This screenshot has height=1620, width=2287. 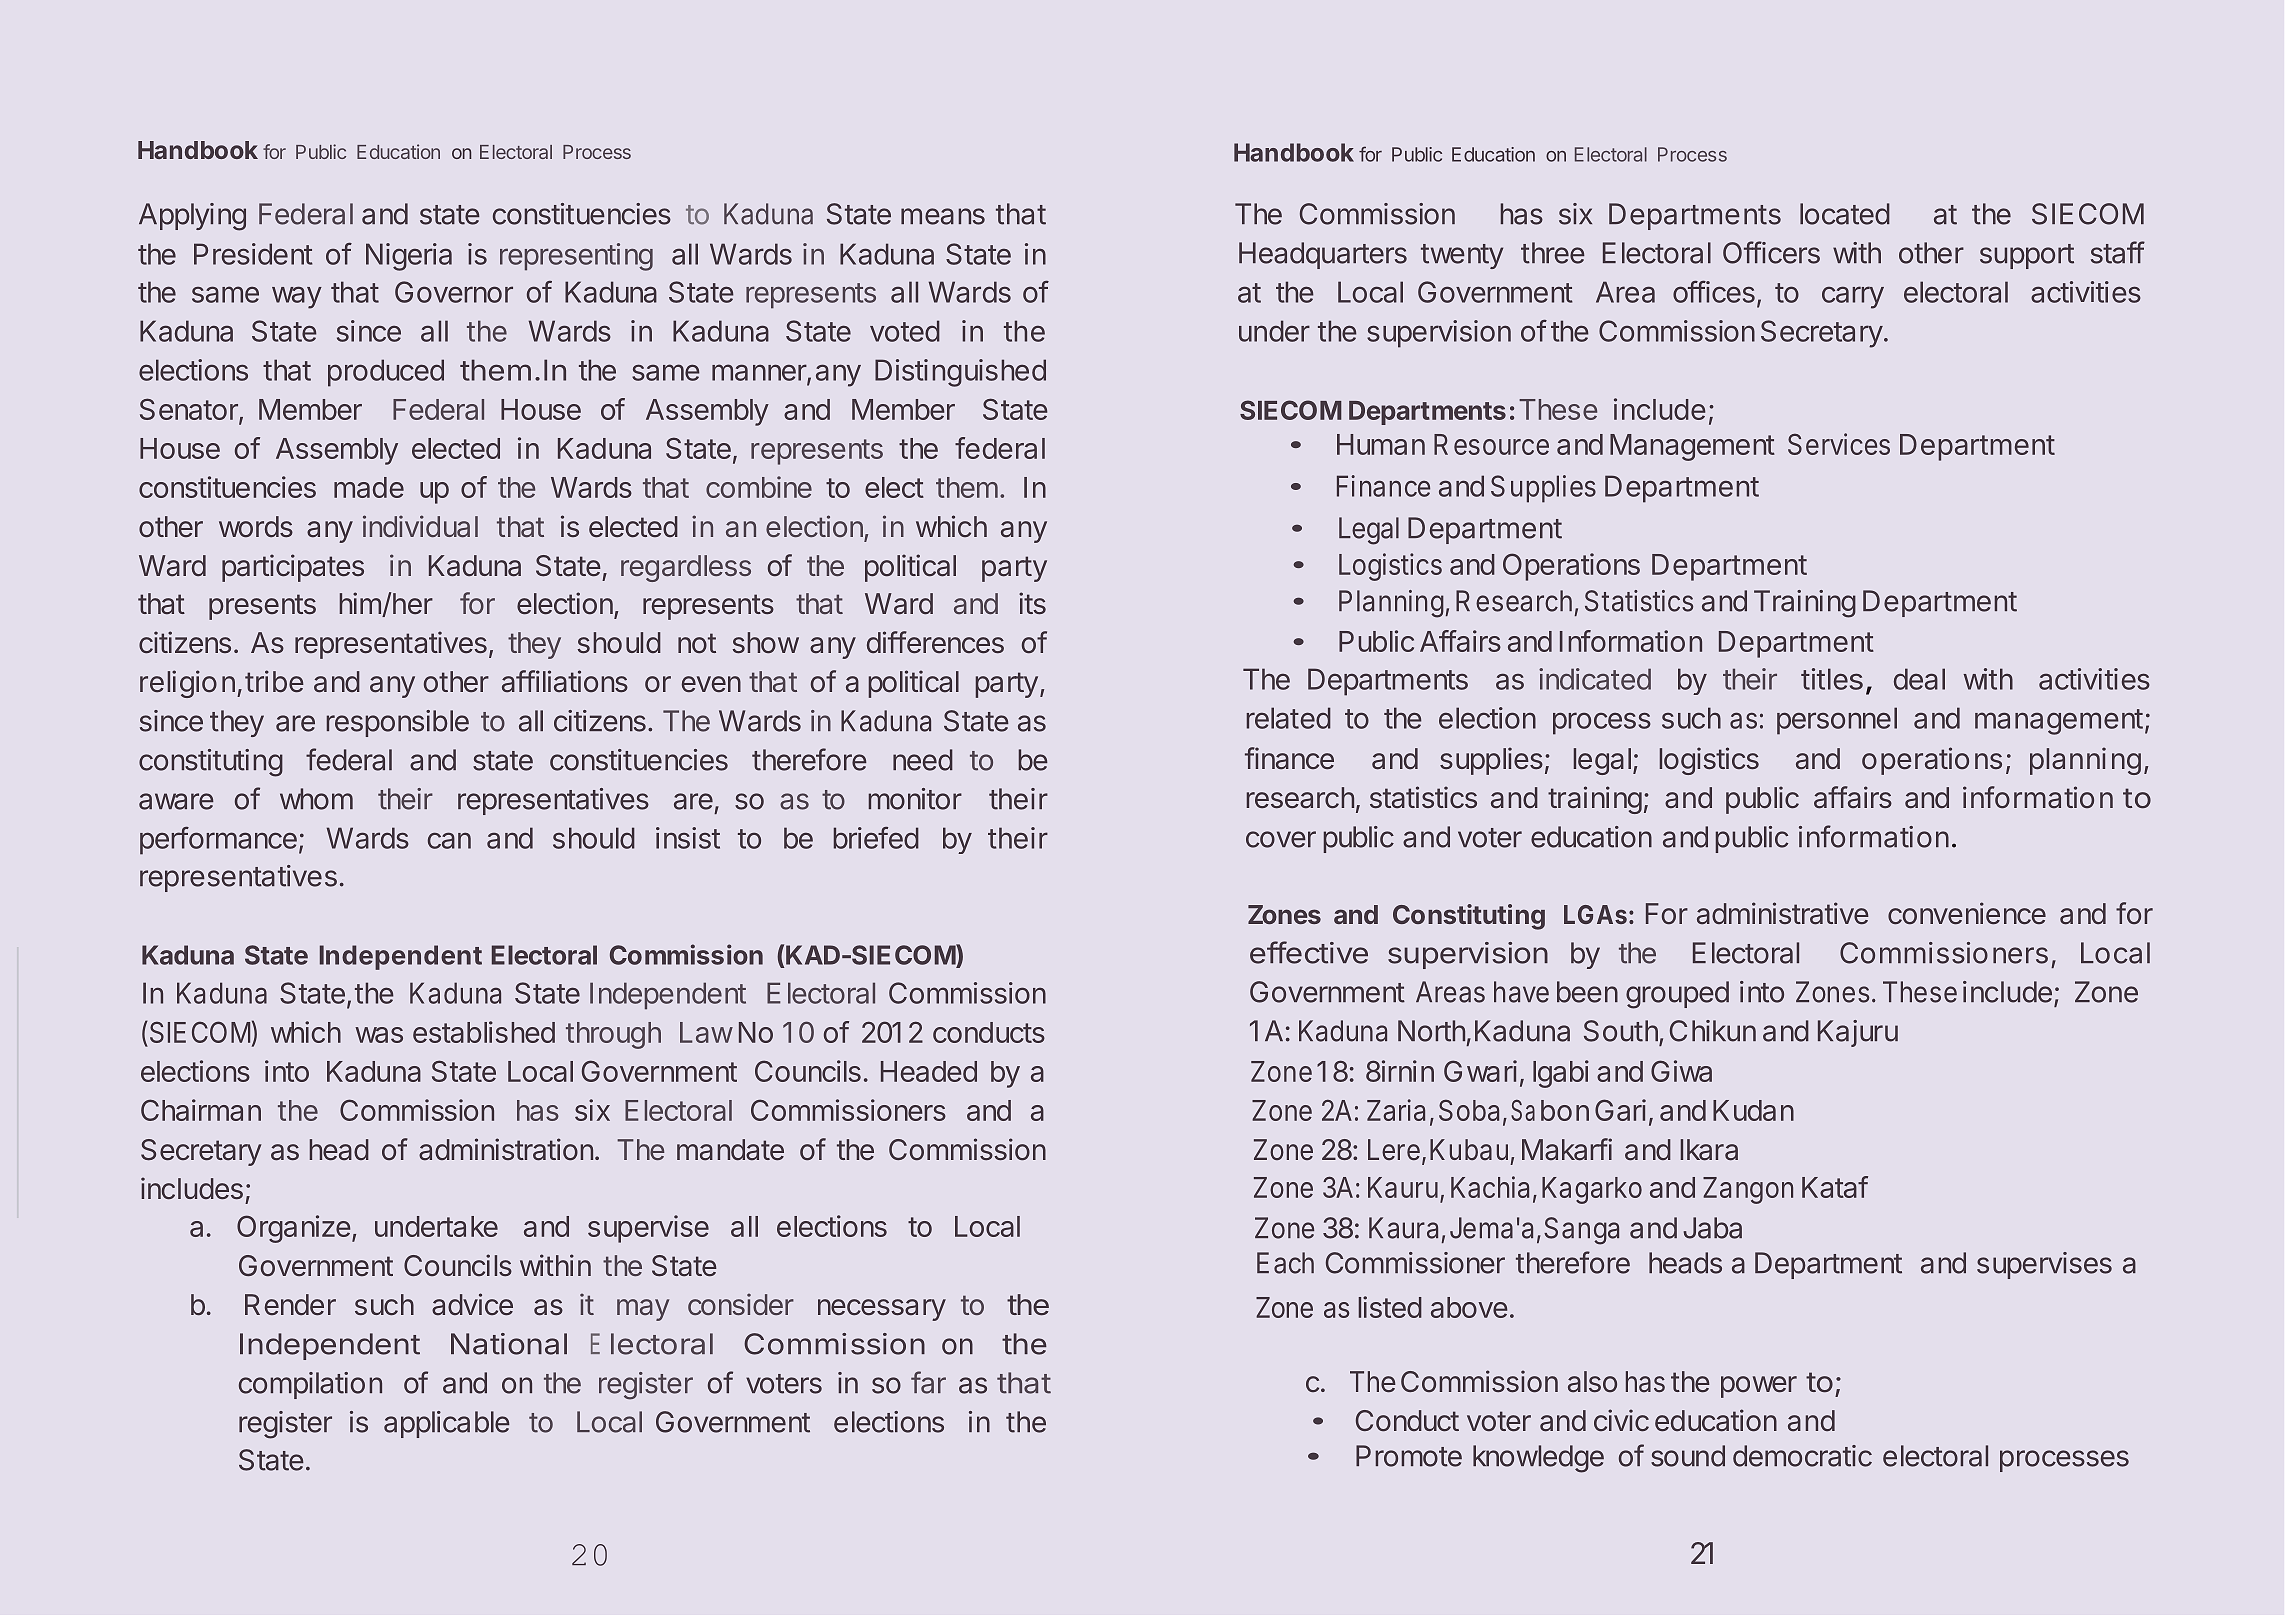 What do you see at coordinates (928, 1382) in the screenshot?
I see `far` at bounding box center [928, 1382].
